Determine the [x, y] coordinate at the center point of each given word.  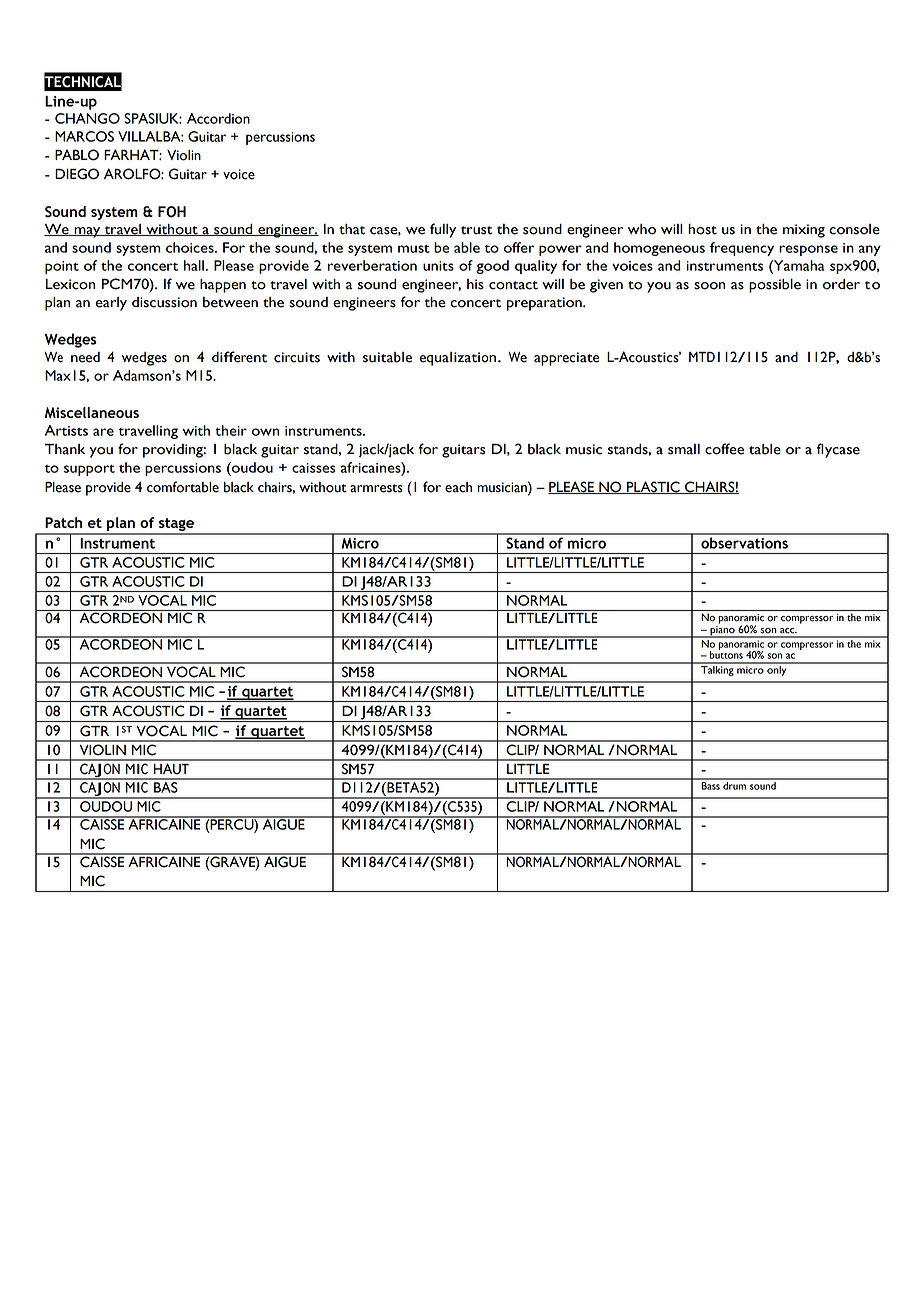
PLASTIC [653, 487]
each [458, 487]
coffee [724, 449]
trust [477, 230]
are [103, 432]
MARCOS [84, 136]
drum [734, 784]
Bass [710, 784]
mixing [804, 231]
